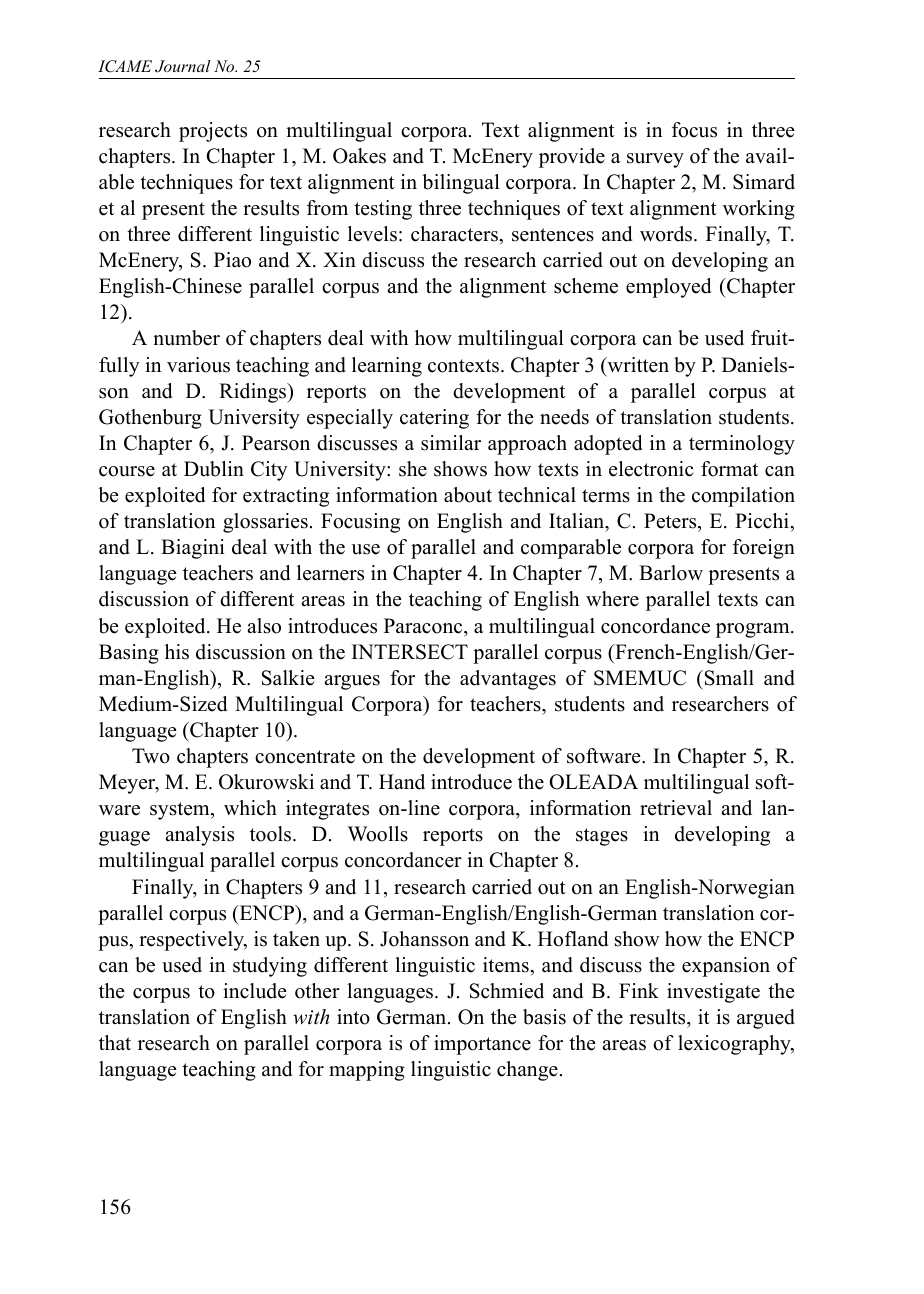 Image resolution: width=924 pixels, height=1294 pixels. I want to click on survey, so click(655, 160).
